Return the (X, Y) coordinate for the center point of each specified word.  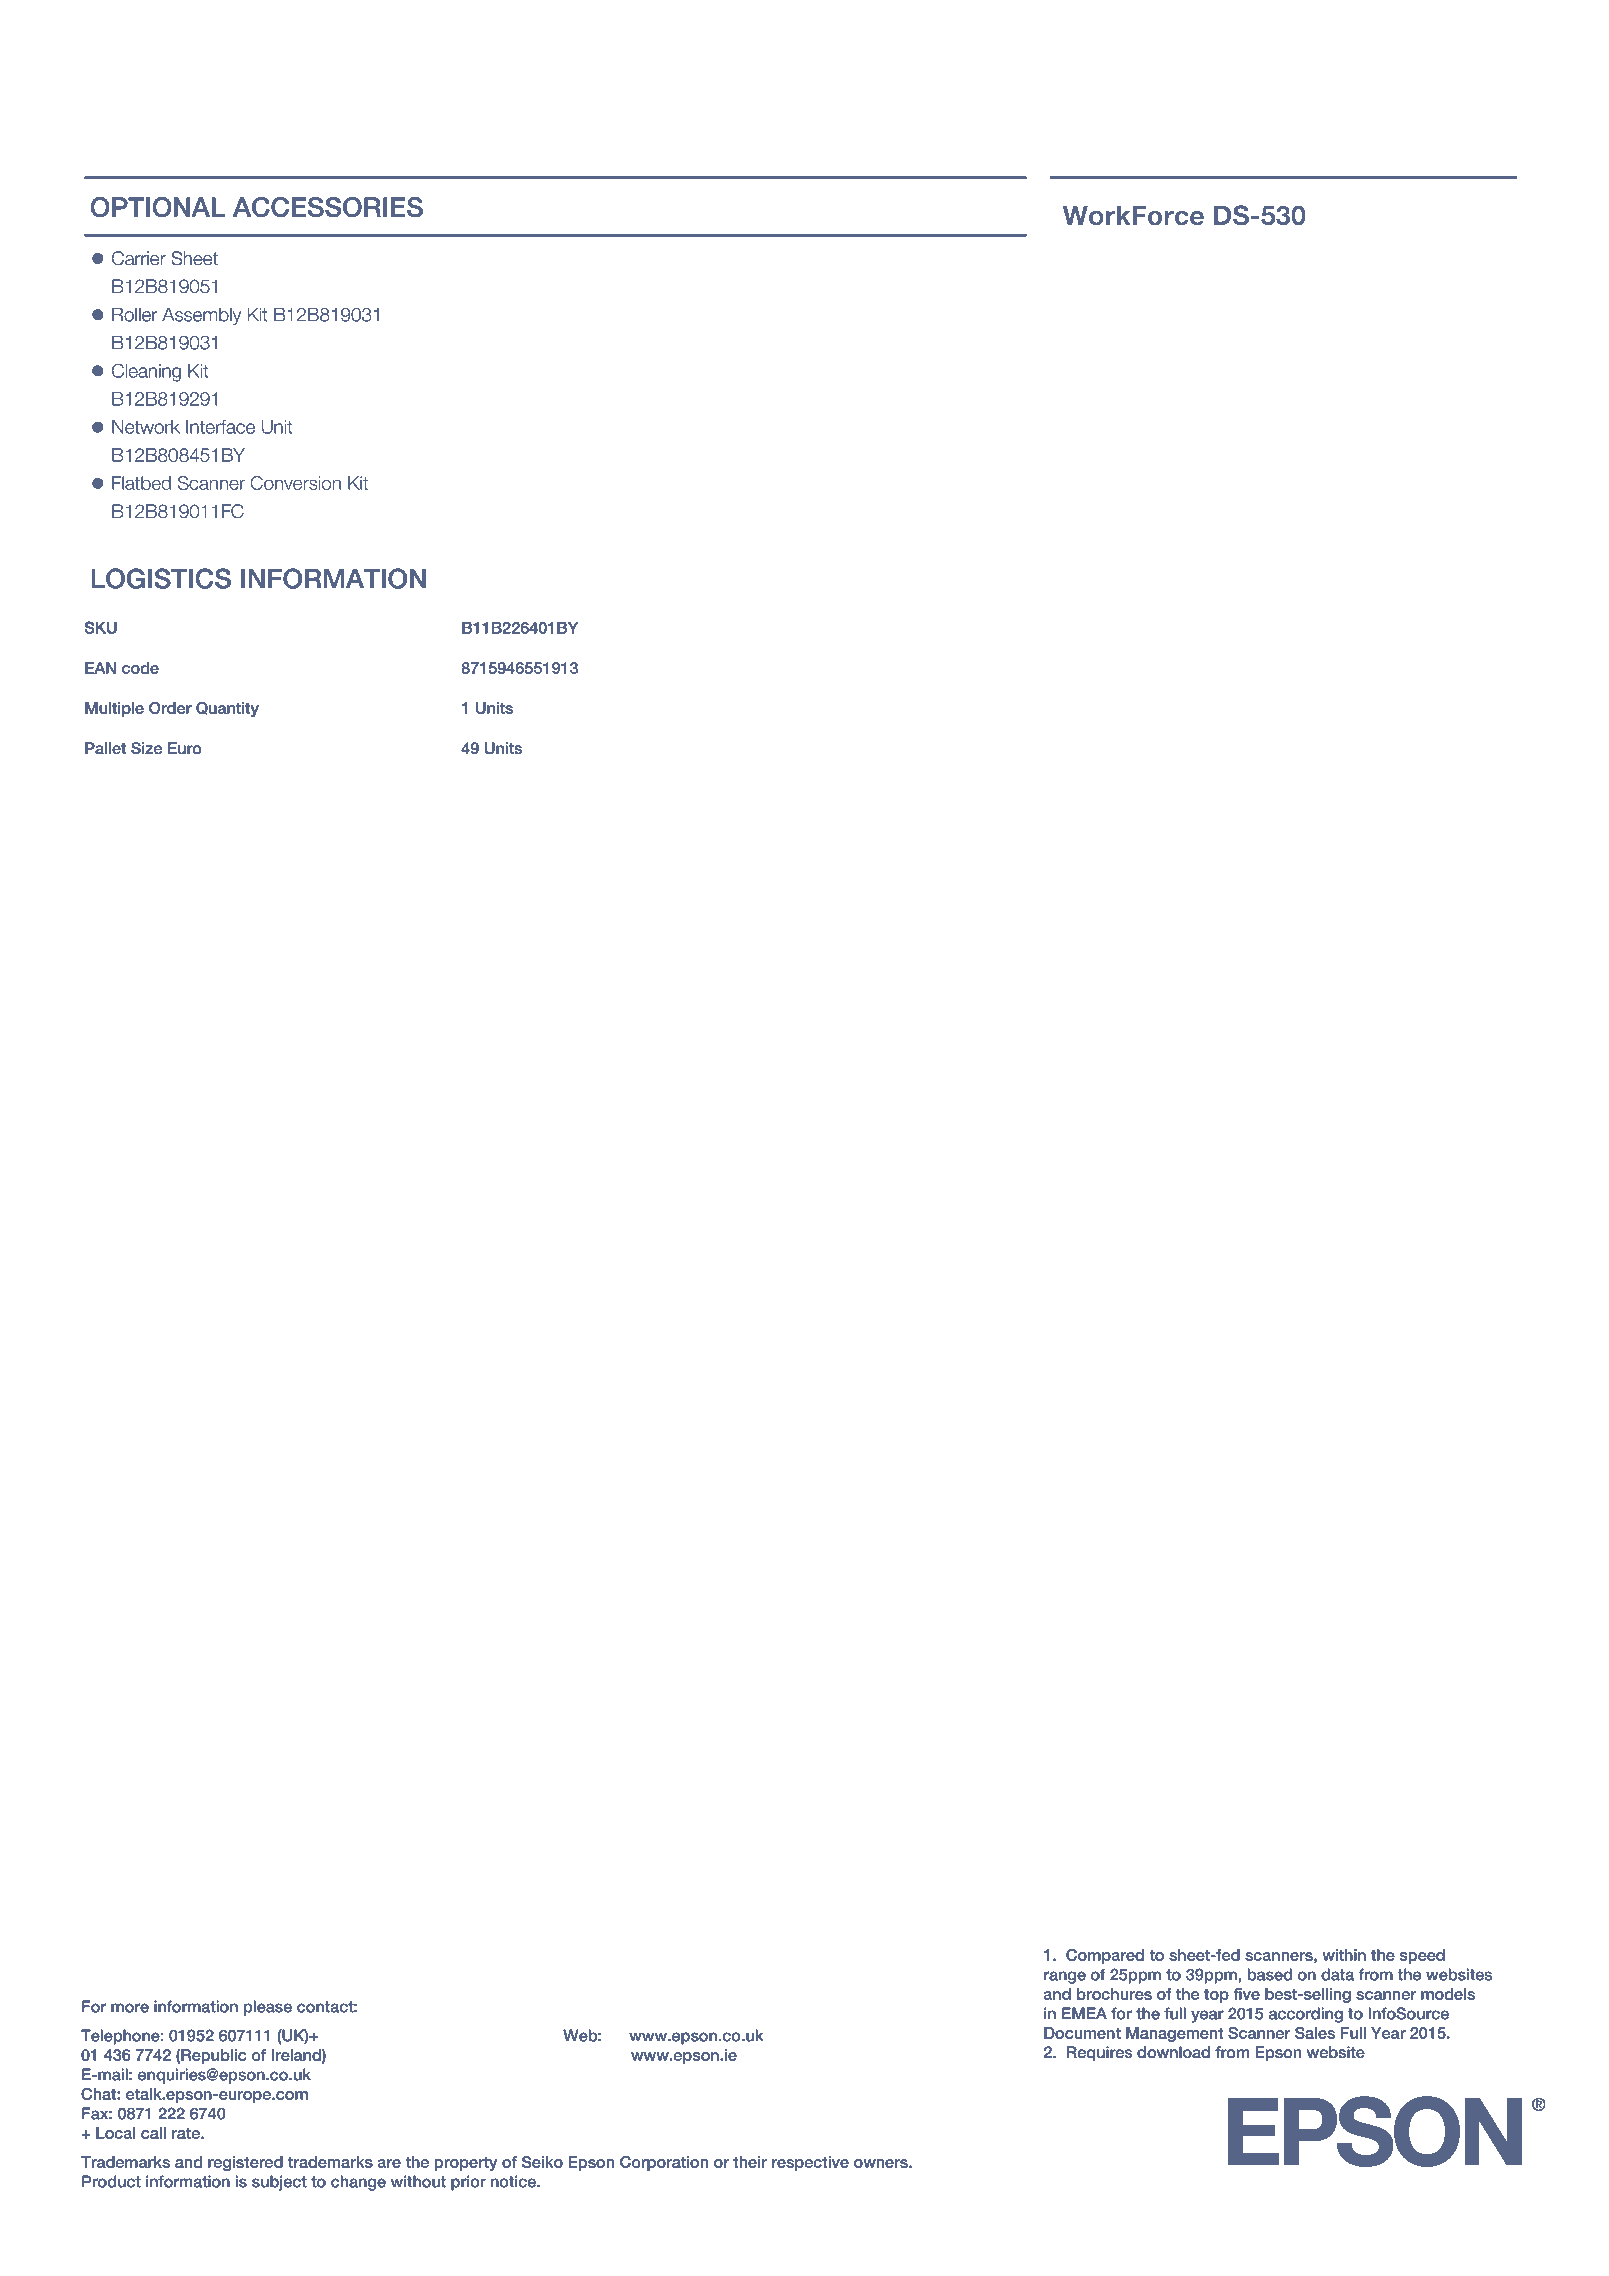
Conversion (295, 483)
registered (245, 2163)
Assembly (201, 316)
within (1344, 1955)
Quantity (227, 709)
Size (146, 748)
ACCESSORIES (328, 207)
